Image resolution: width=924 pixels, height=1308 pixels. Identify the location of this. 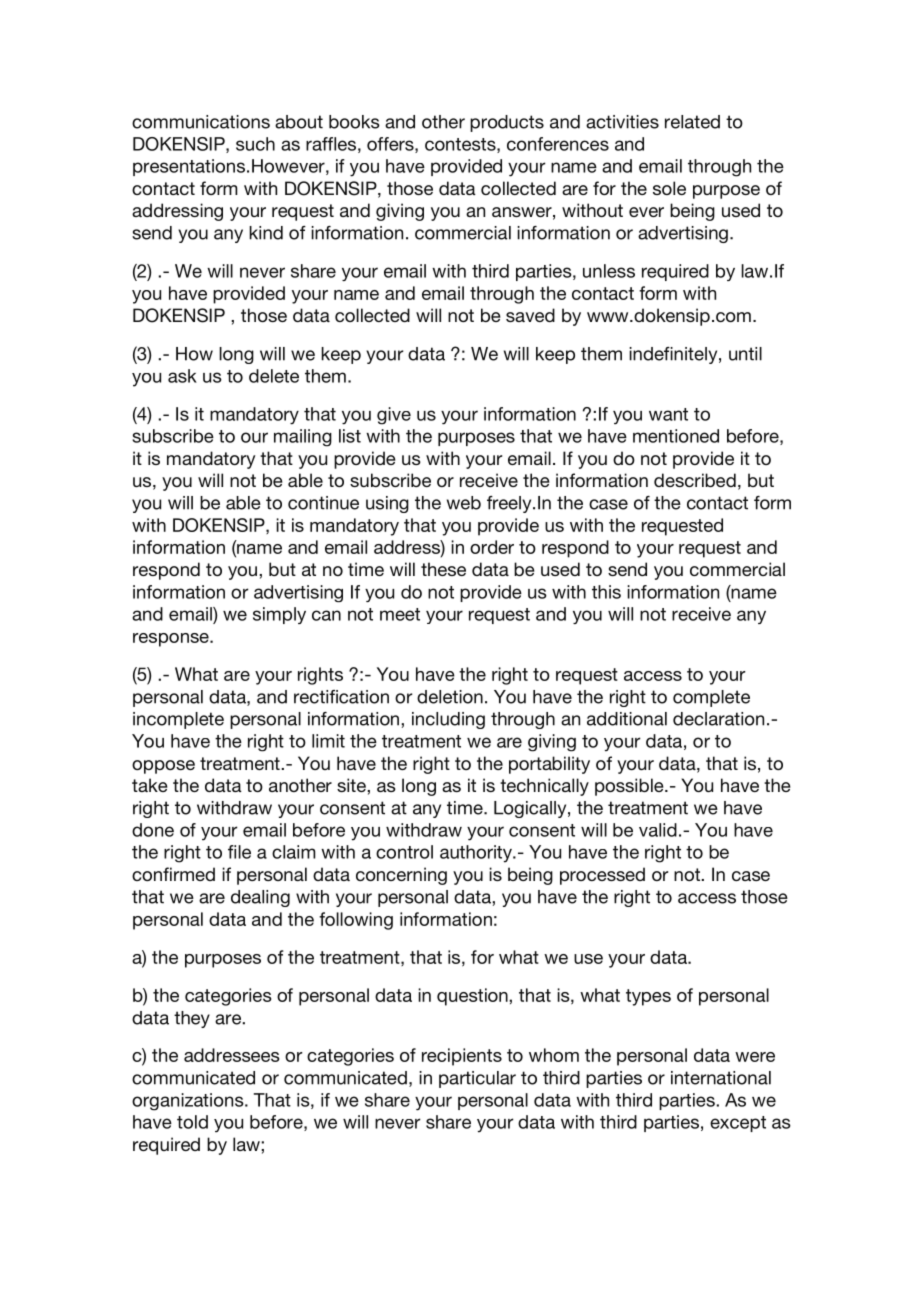
(606, 592).
